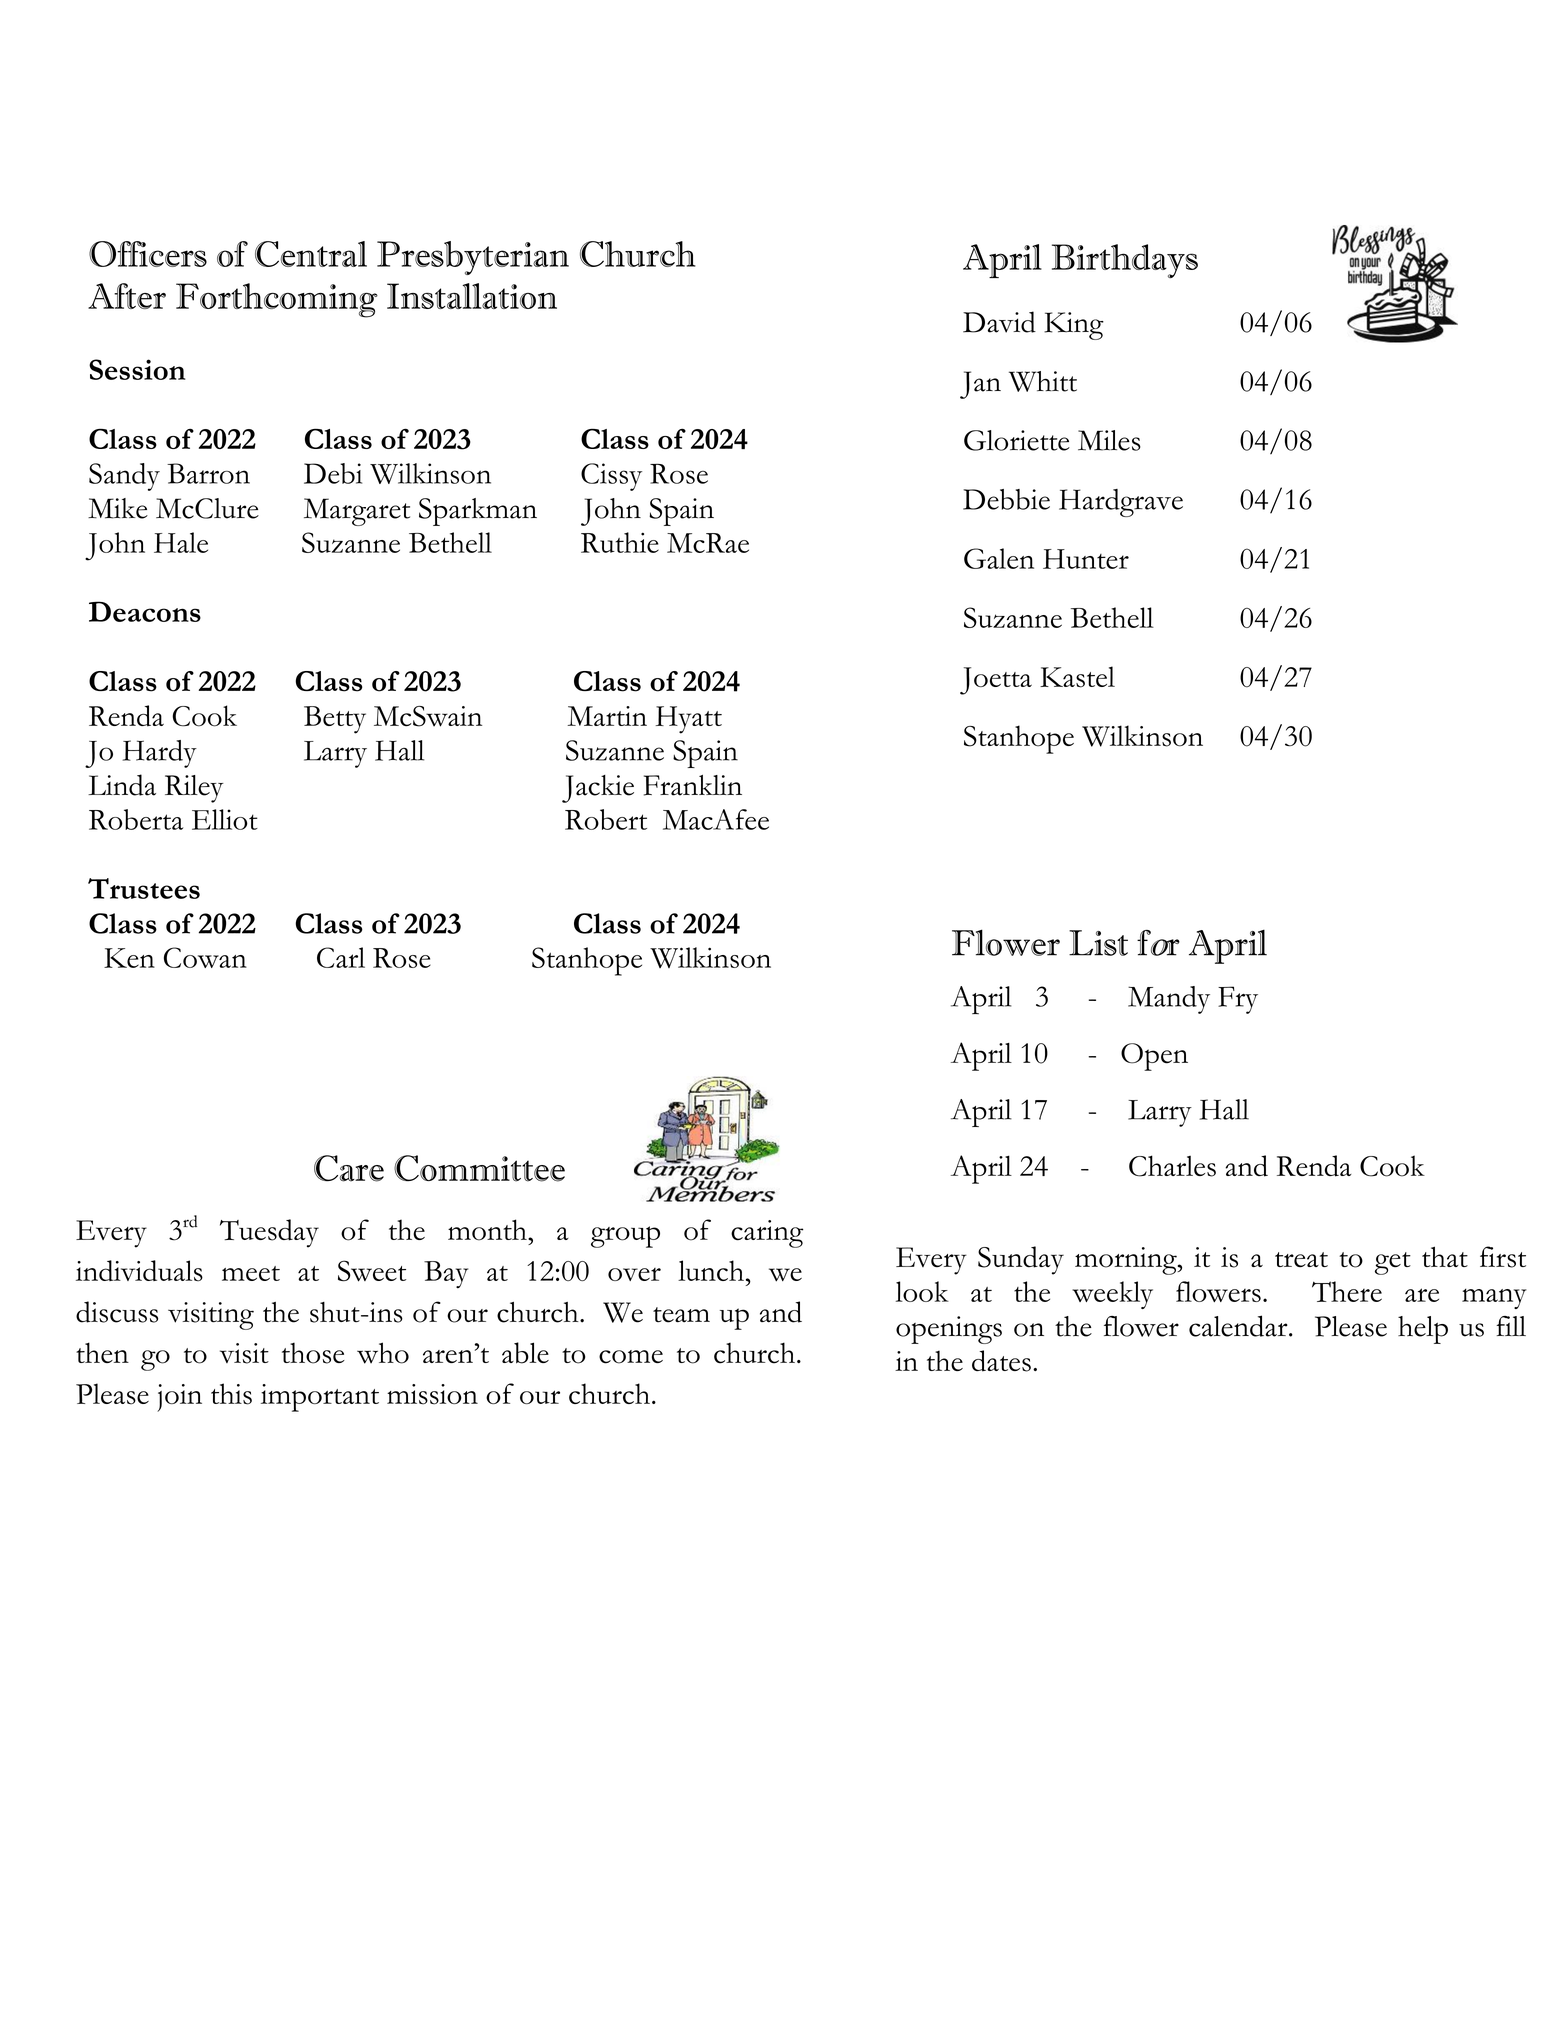 This screenshot has height=2030, width=1568. What do you see at coordinates (767, 1234) in the screenshot?
I see `caring` at bounding box center [767, 1234].
